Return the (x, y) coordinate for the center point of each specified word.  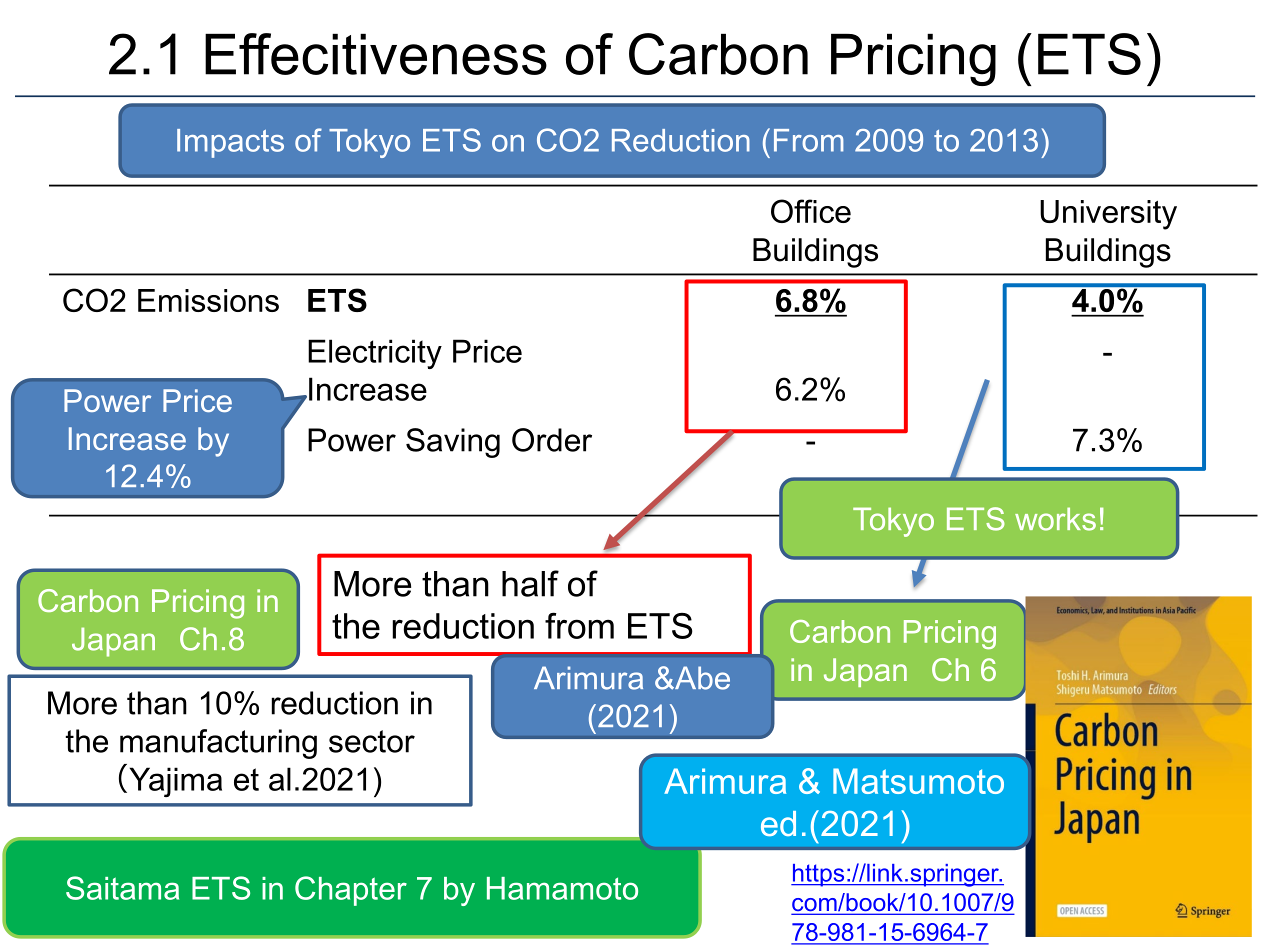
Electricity (375, 354)
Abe (701, 678)
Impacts (230, 143)
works (1055, 519)
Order (552, 440)
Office (811, 211)
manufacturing (218, 744)
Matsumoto (918, 781)
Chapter (351, 891)
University (1108, 215)
